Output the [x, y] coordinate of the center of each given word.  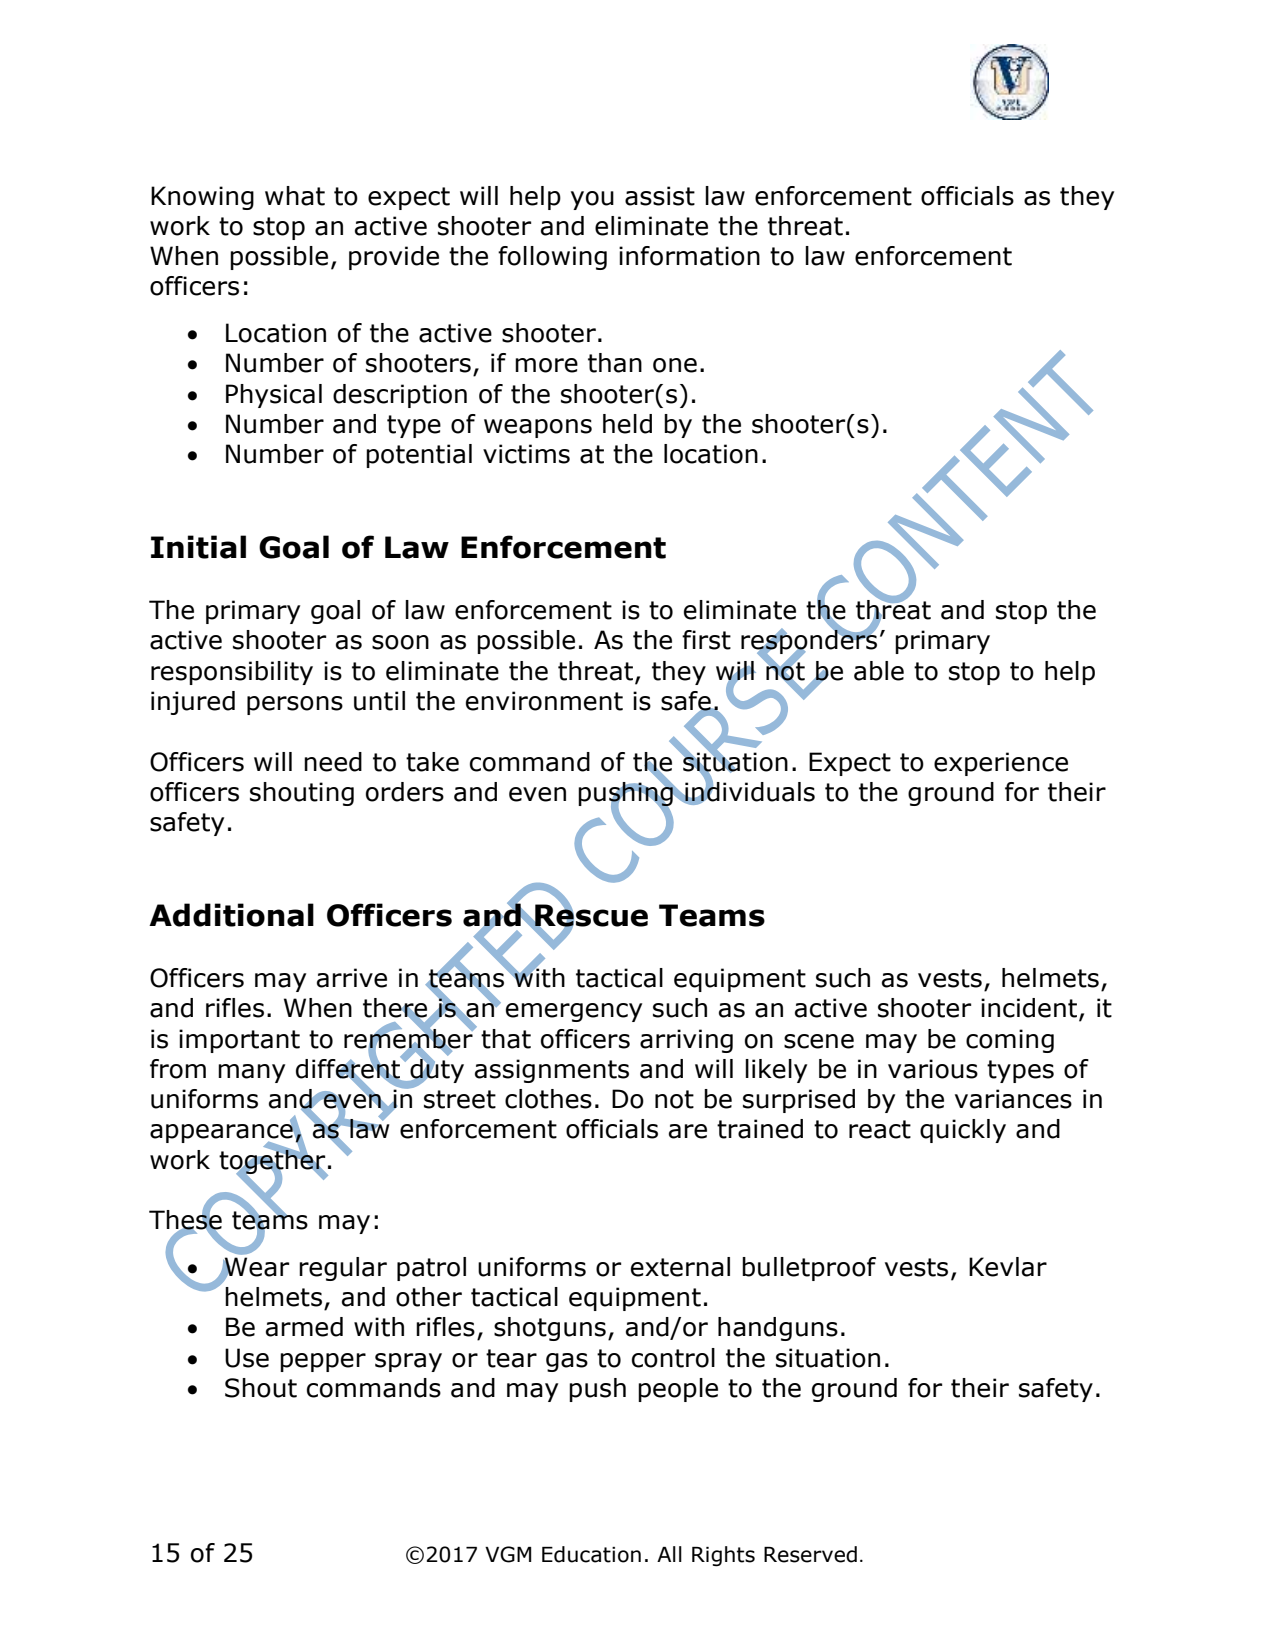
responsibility [232, 673]
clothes [548, 1099]
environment [544, 701]
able [879, 671]
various [933, 1069]
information [689, 256]
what [295, 196]
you [592, 200]
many [251, 1073]
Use [247, 1358]
